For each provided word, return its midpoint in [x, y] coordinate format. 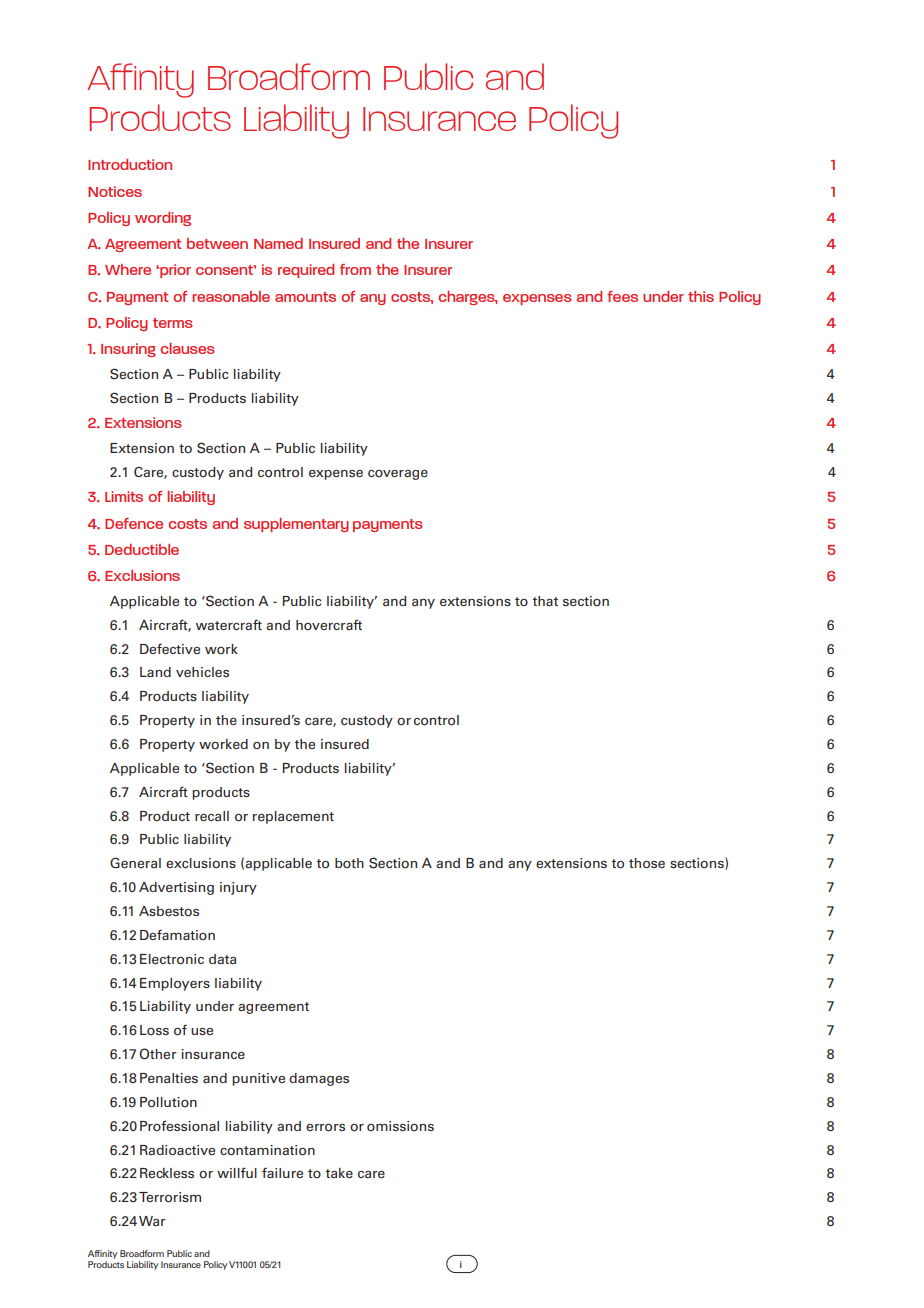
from [355, 269]
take [339, 1173]
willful [237, 1172]
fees [622, 296]
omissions [400, 1126]
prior [174, 271]
